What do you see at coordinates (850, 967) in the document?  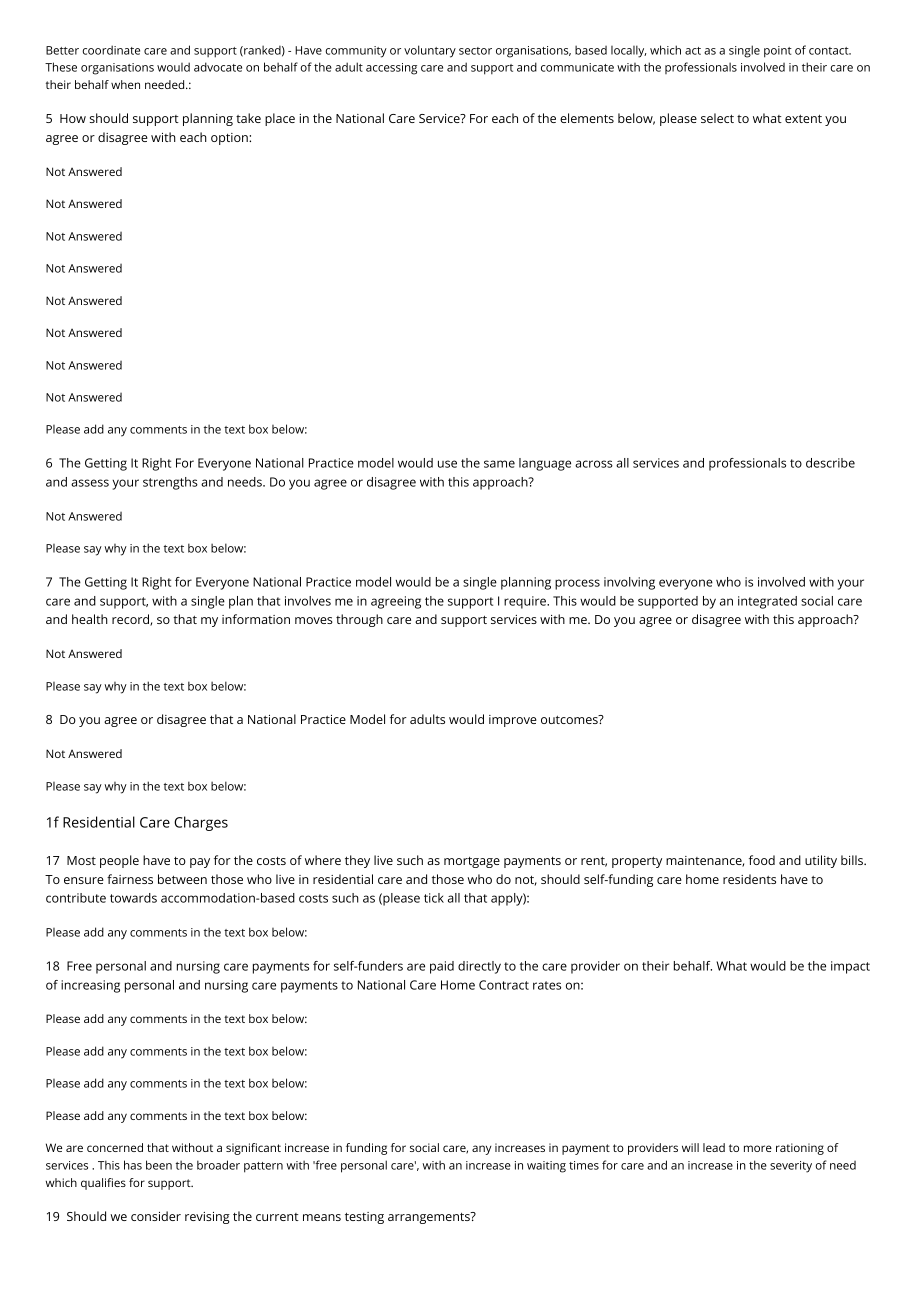 I see `impact` at bounding box center [850, 967].
